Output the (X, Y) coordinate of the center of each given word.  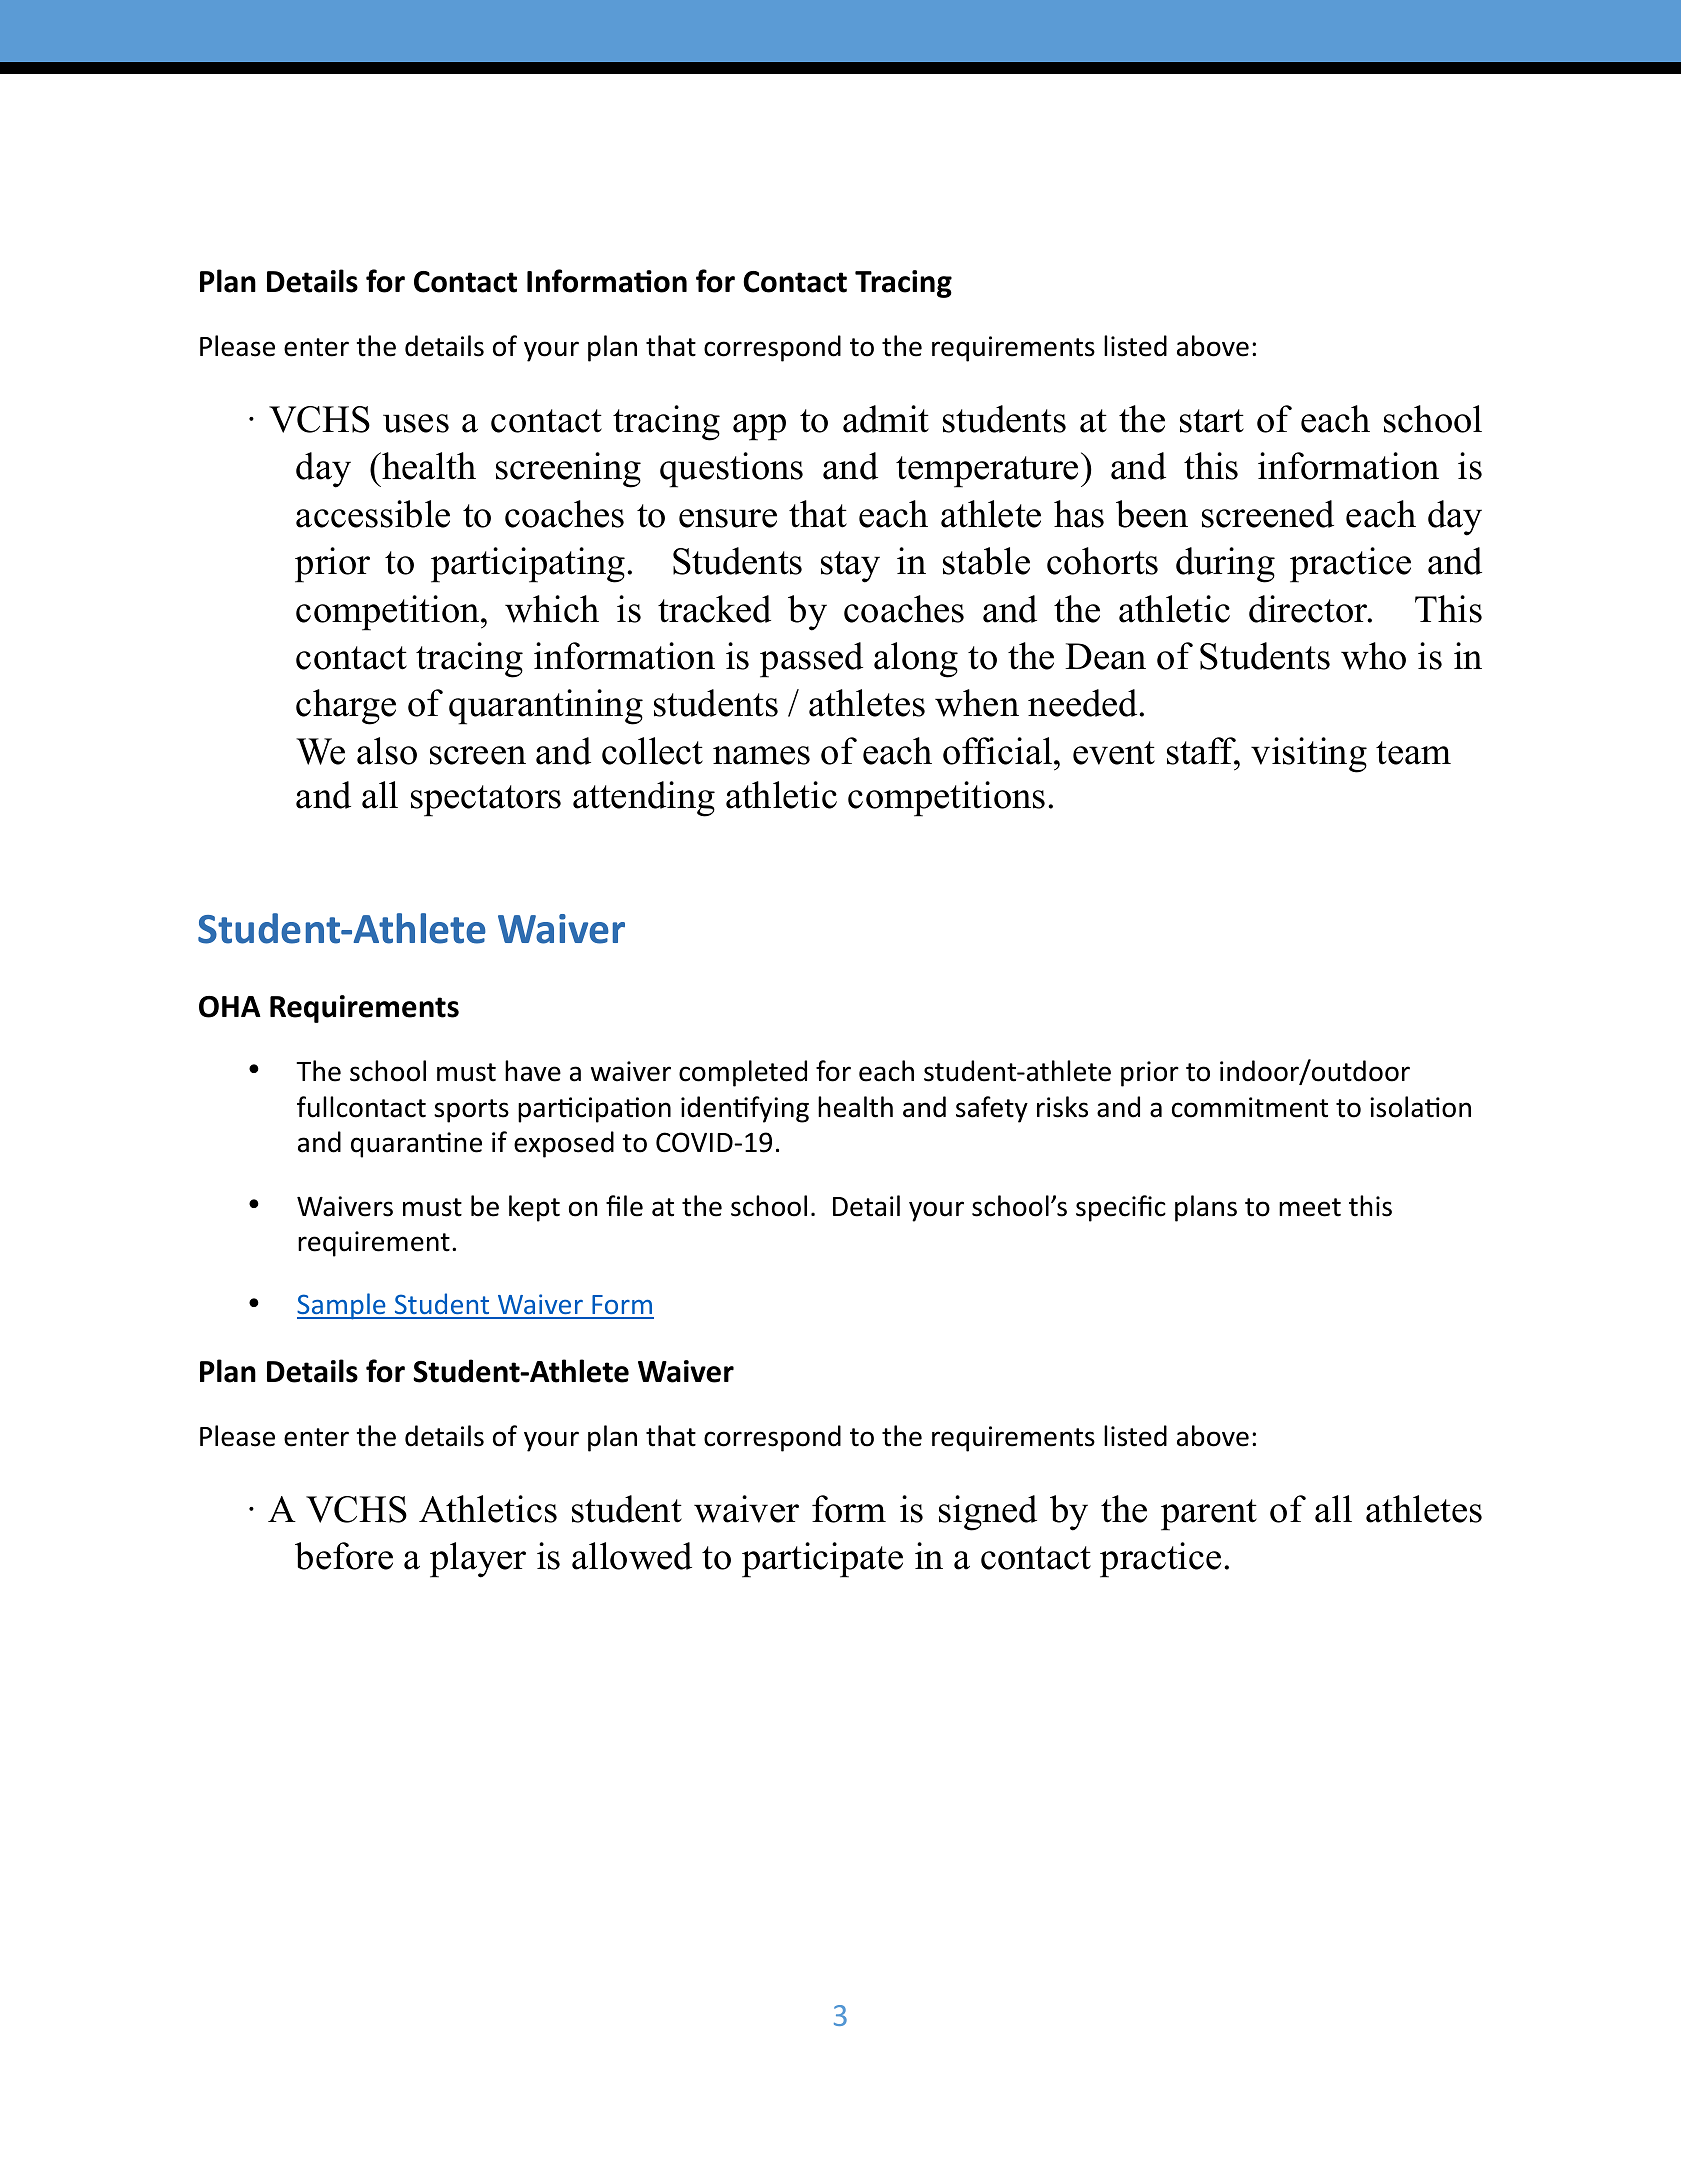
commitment (1250, 1107)
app (759, 427)
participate (822, 1560)
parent (1209, 1515)
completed (743, 1073)
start (1212, 421)
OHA (230, 1007)
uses (416, 423)
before (344, 1556)
